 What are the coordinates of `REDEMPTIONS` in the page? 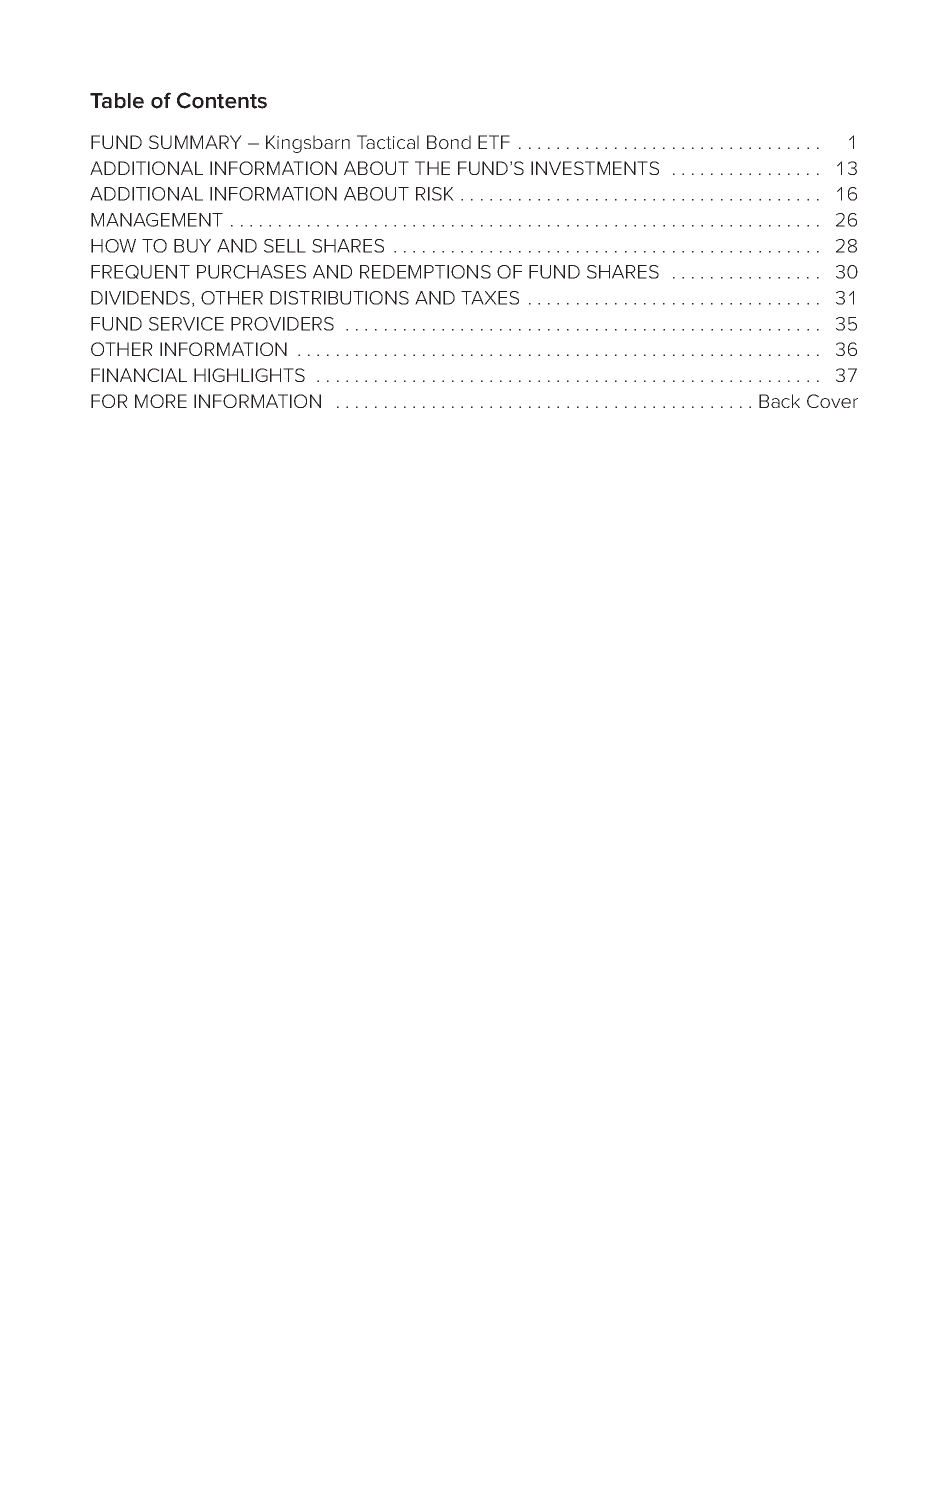 It's located at (425, 272).
